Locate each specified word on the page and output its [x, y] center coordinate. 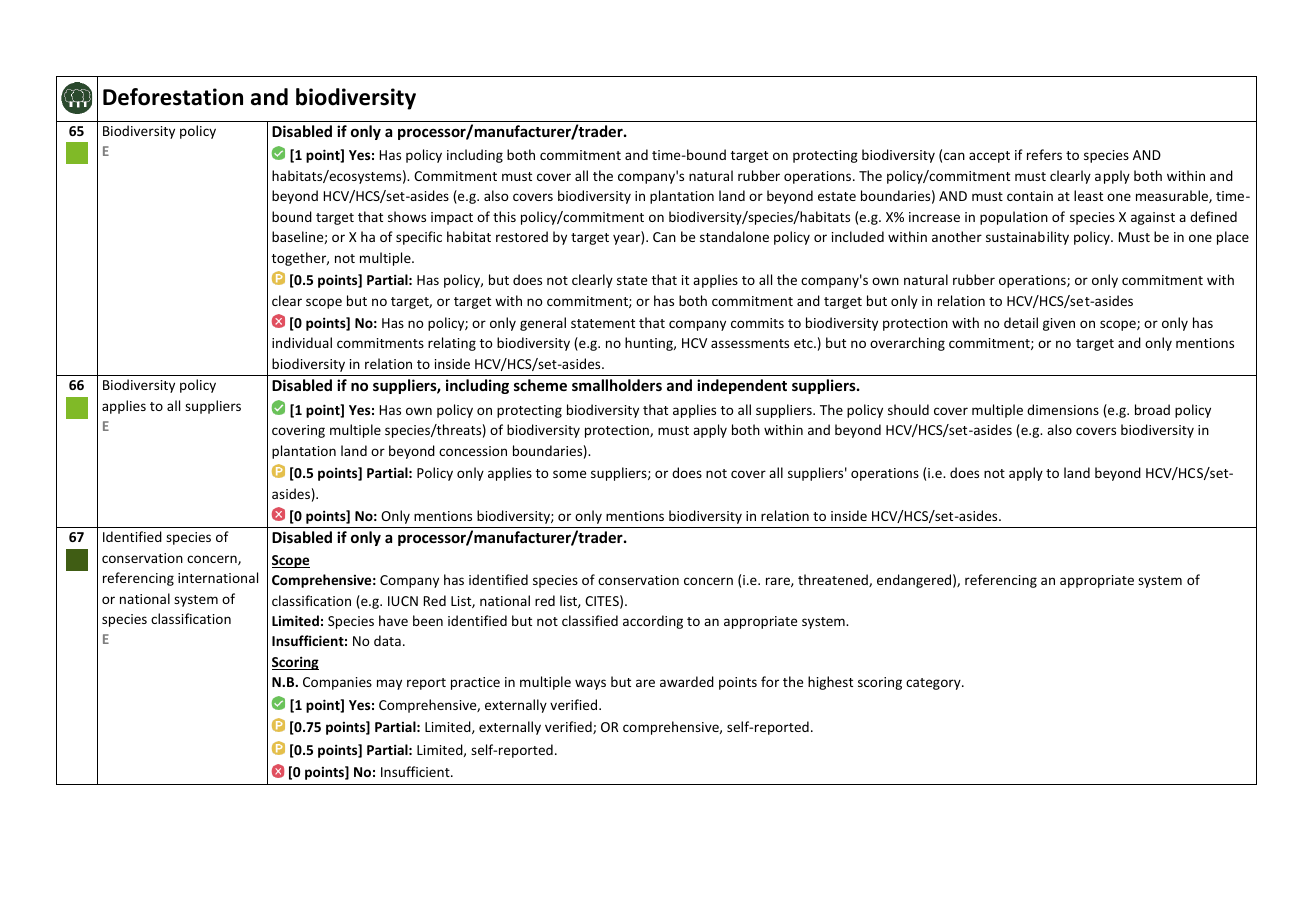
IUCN [403, 601]
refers [1044, 154]
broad [1152, 409]
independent [742, 386]
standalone [734, 236]
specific [419, 238]
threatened [834, 580]
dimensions [1063, 409]
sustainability [1027, 238]
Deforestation [173, 97]
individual [302, 342]
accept [989, 157]
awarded [687, 681]
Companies [337, 683]
